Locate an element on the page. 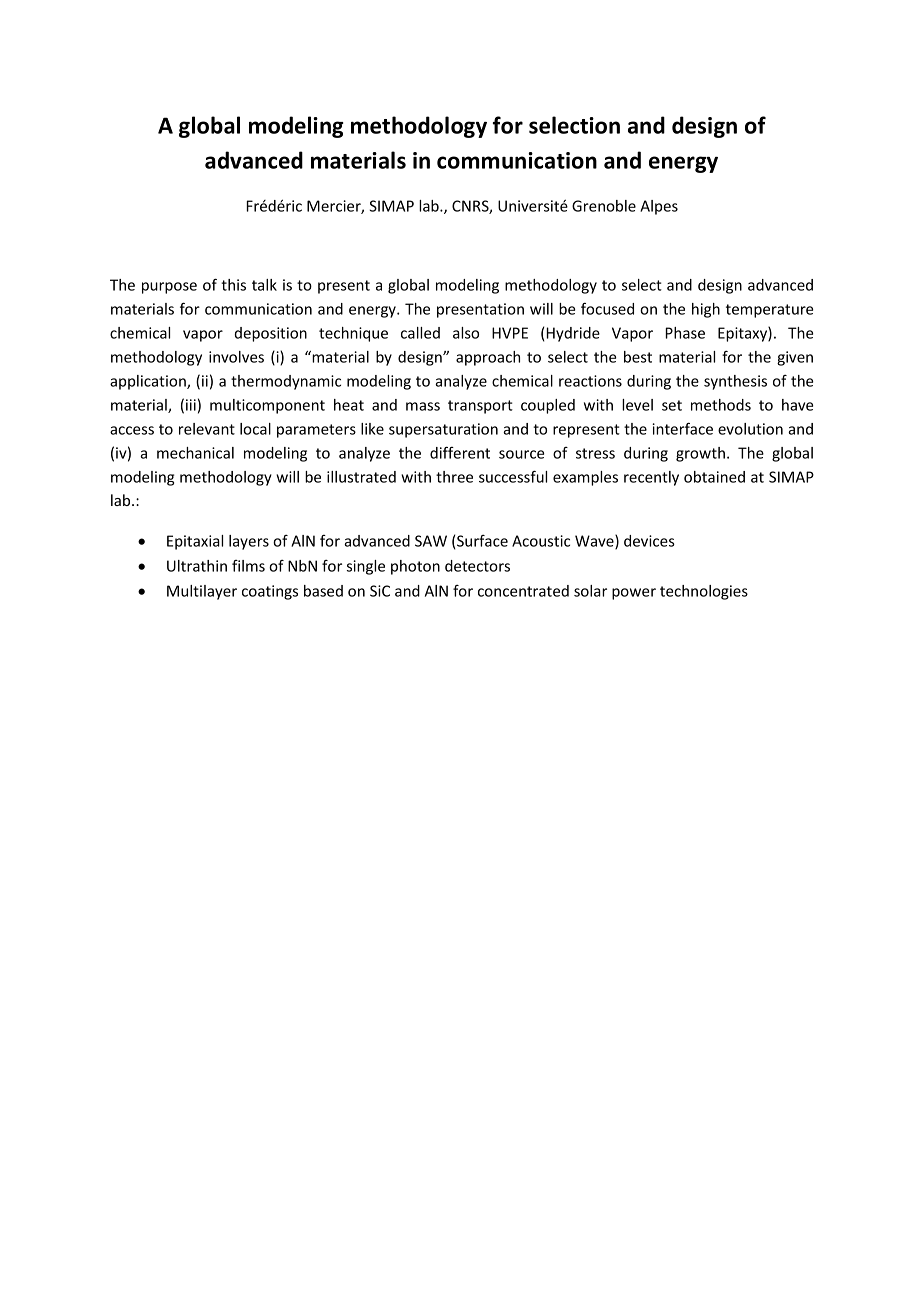  methods is located at coordinates (721, 405).
